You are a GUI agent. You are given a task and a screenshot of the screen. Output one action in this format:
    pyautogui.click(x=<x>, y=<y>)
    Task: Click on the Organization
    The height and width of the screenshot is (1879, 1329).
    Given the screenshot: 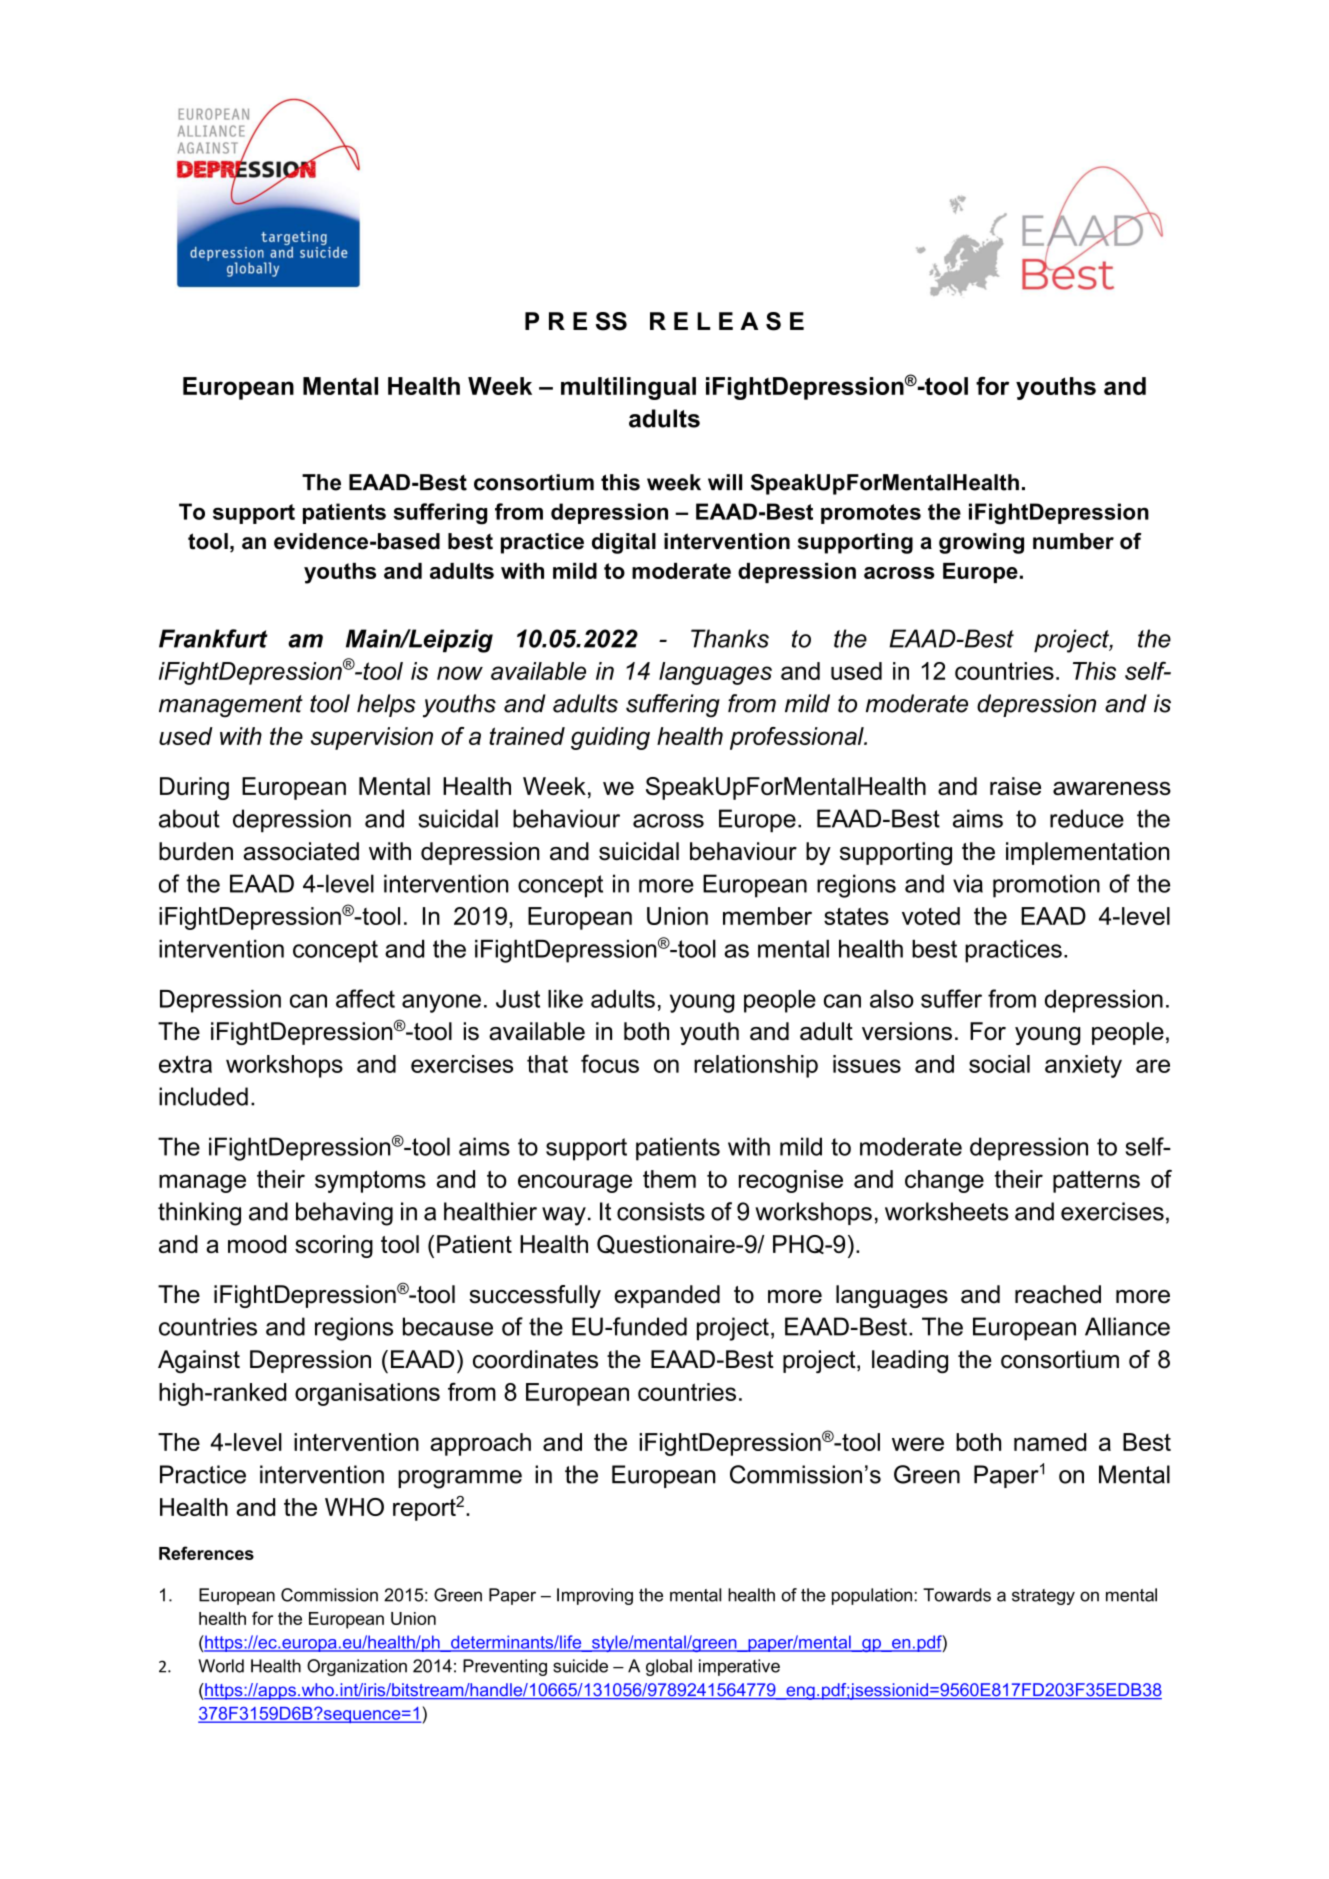 What is the action you would take?
    pyautogui.click(x=357, y=1667)
